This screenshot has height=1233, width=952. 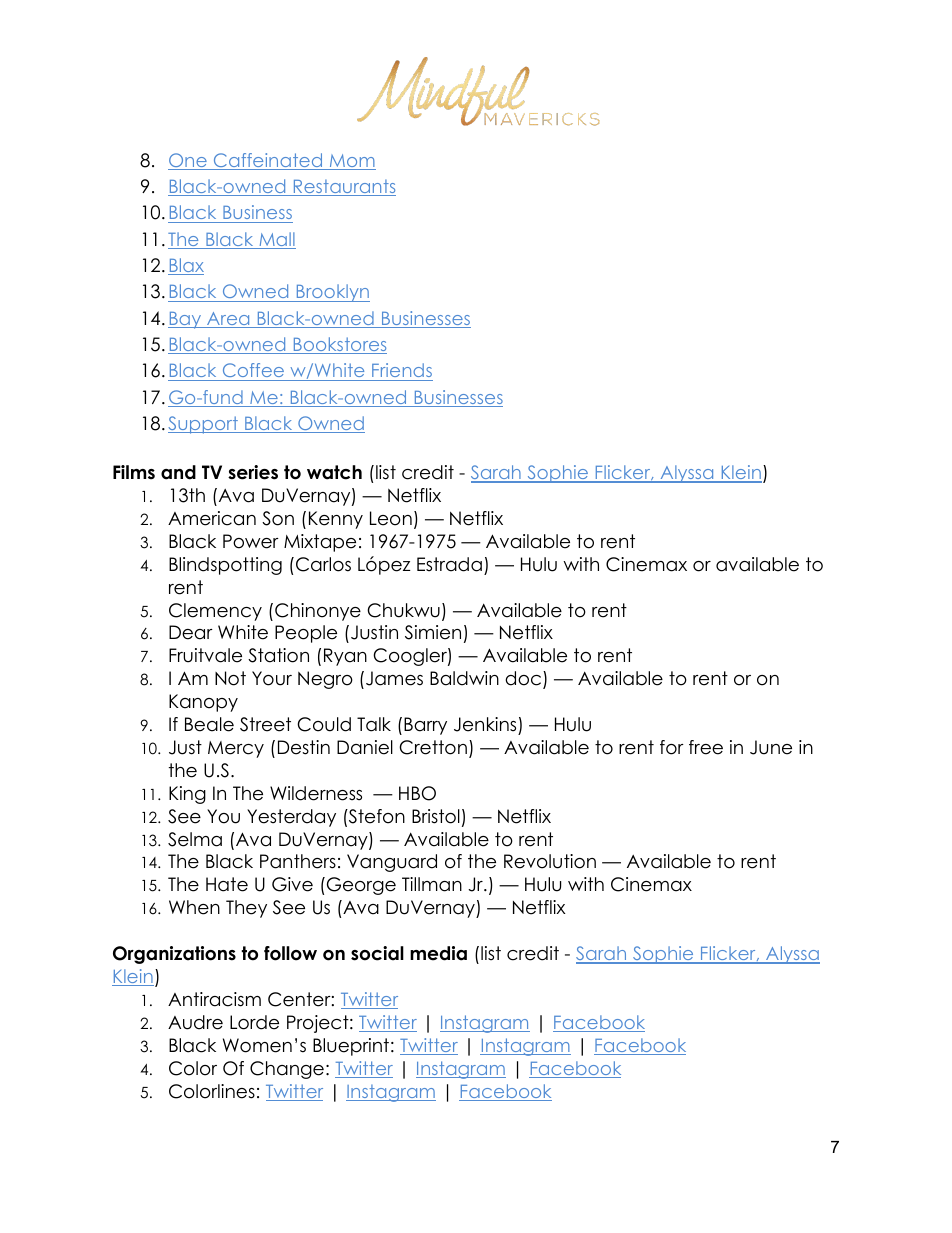 I want to click on Friends, so click(x=402, y=370).
